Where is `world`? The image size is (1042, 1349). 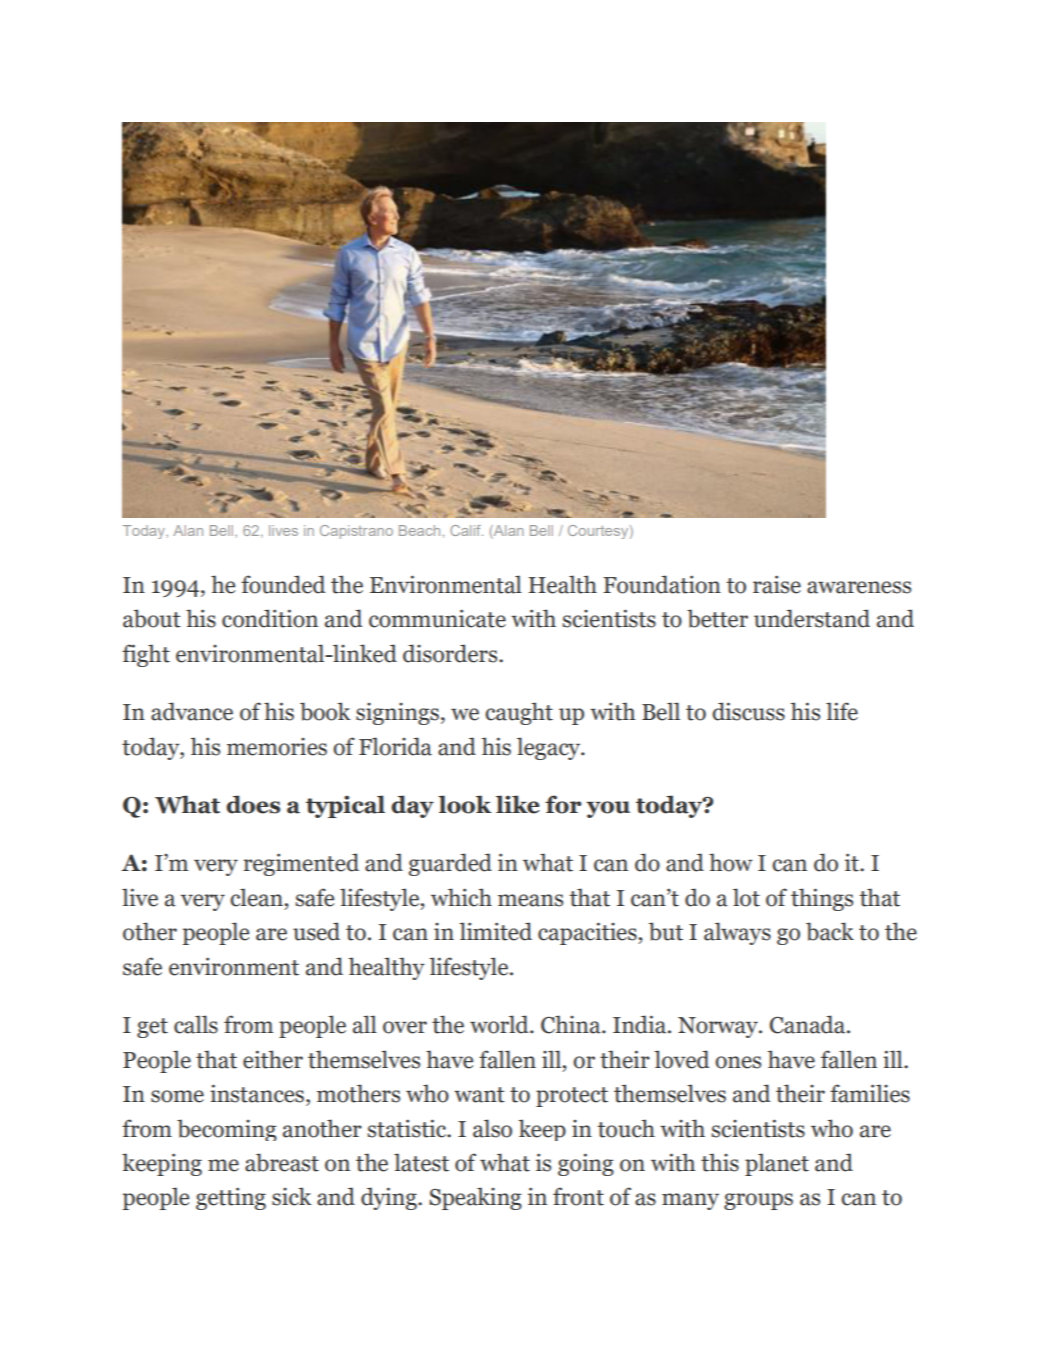
world is located at coordinates (500, 1024).
